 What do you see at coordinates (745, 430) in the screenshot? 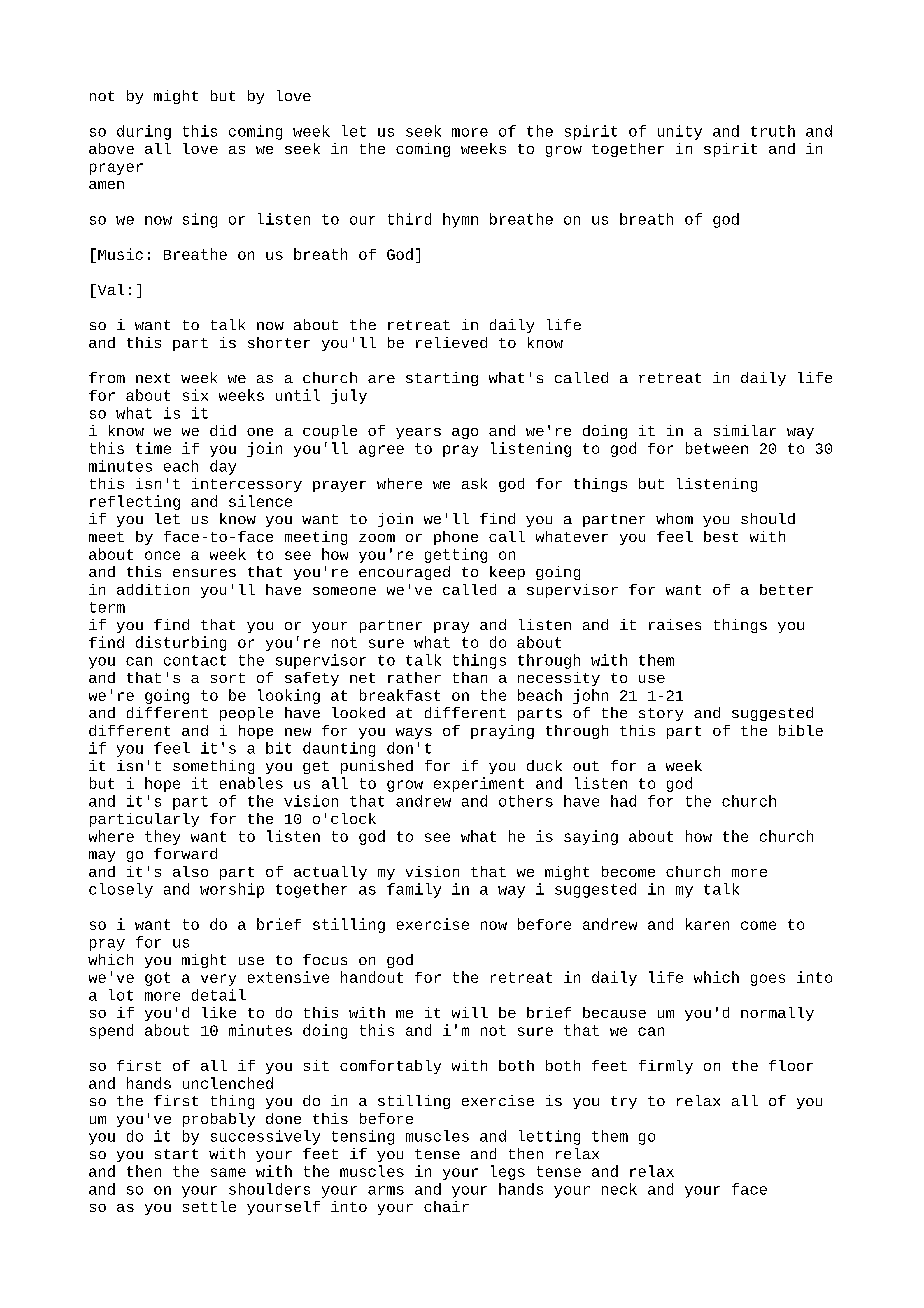
I see `similar` at bounding box center [745, 430].
